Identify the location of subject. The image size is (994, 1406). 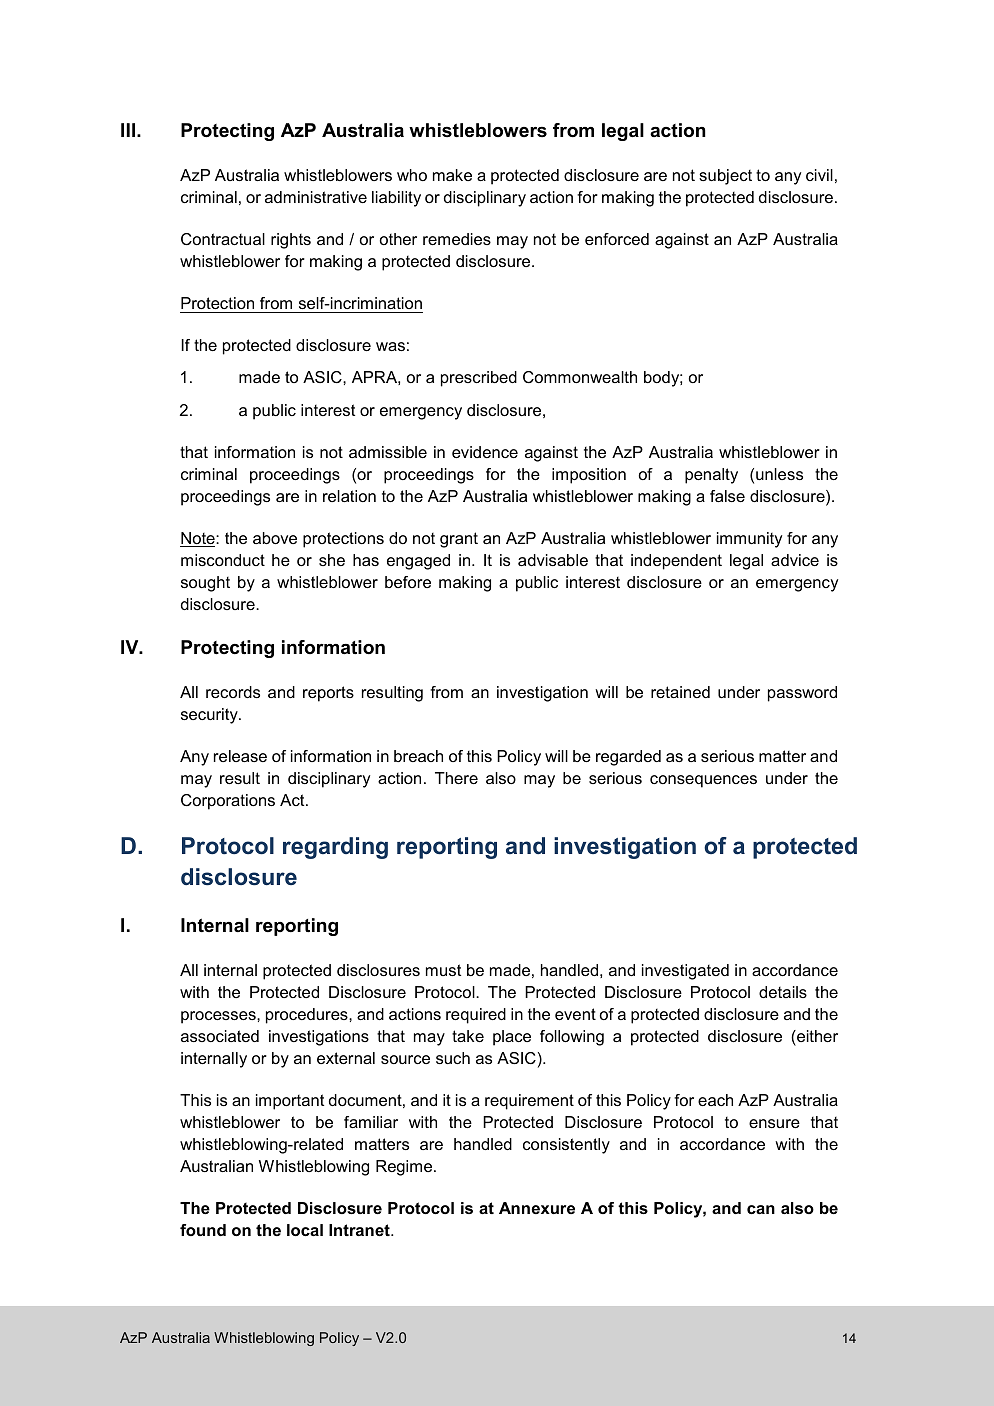
(725, 177).
